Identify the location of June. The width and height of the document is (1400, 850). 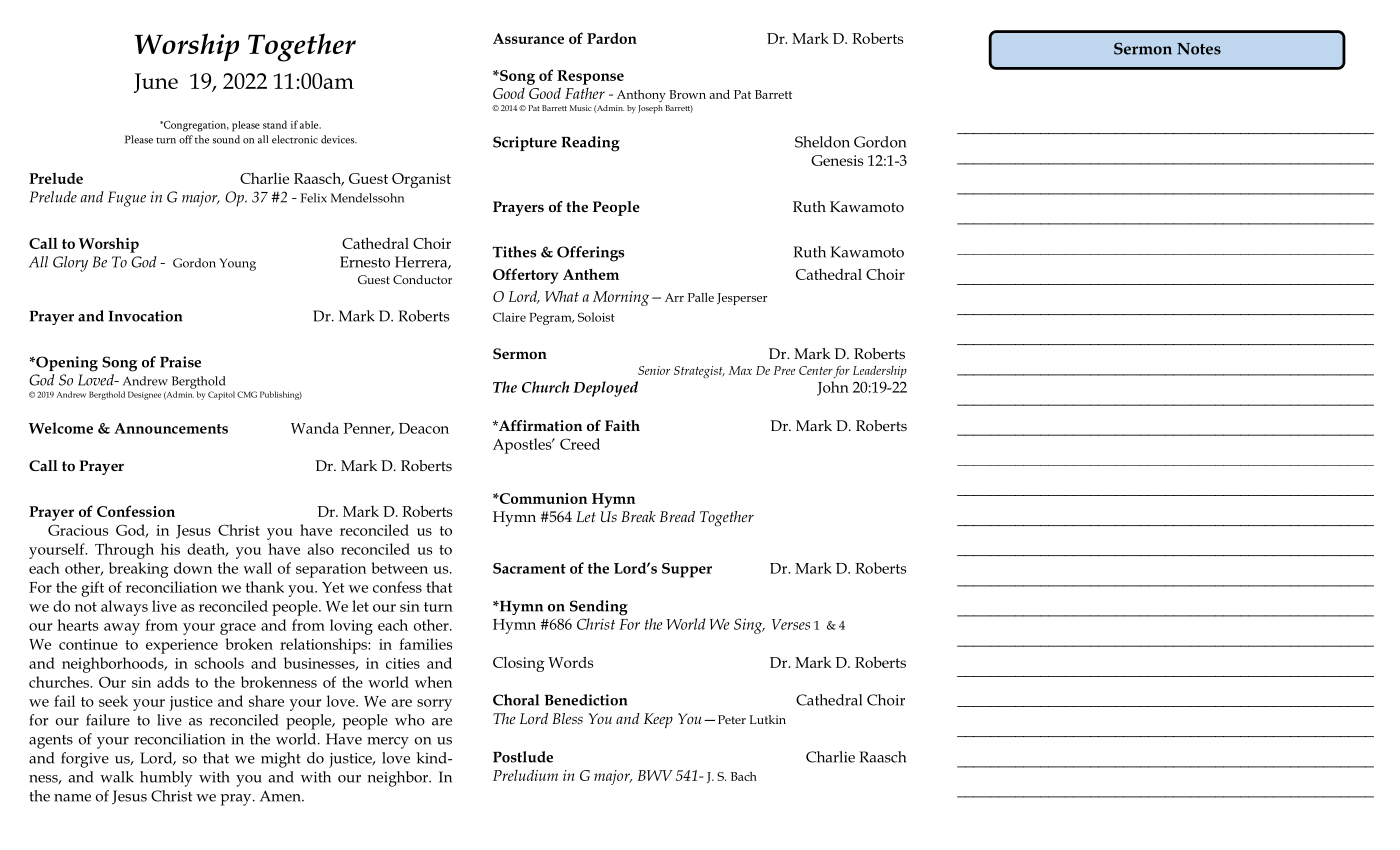
(156, 83).
